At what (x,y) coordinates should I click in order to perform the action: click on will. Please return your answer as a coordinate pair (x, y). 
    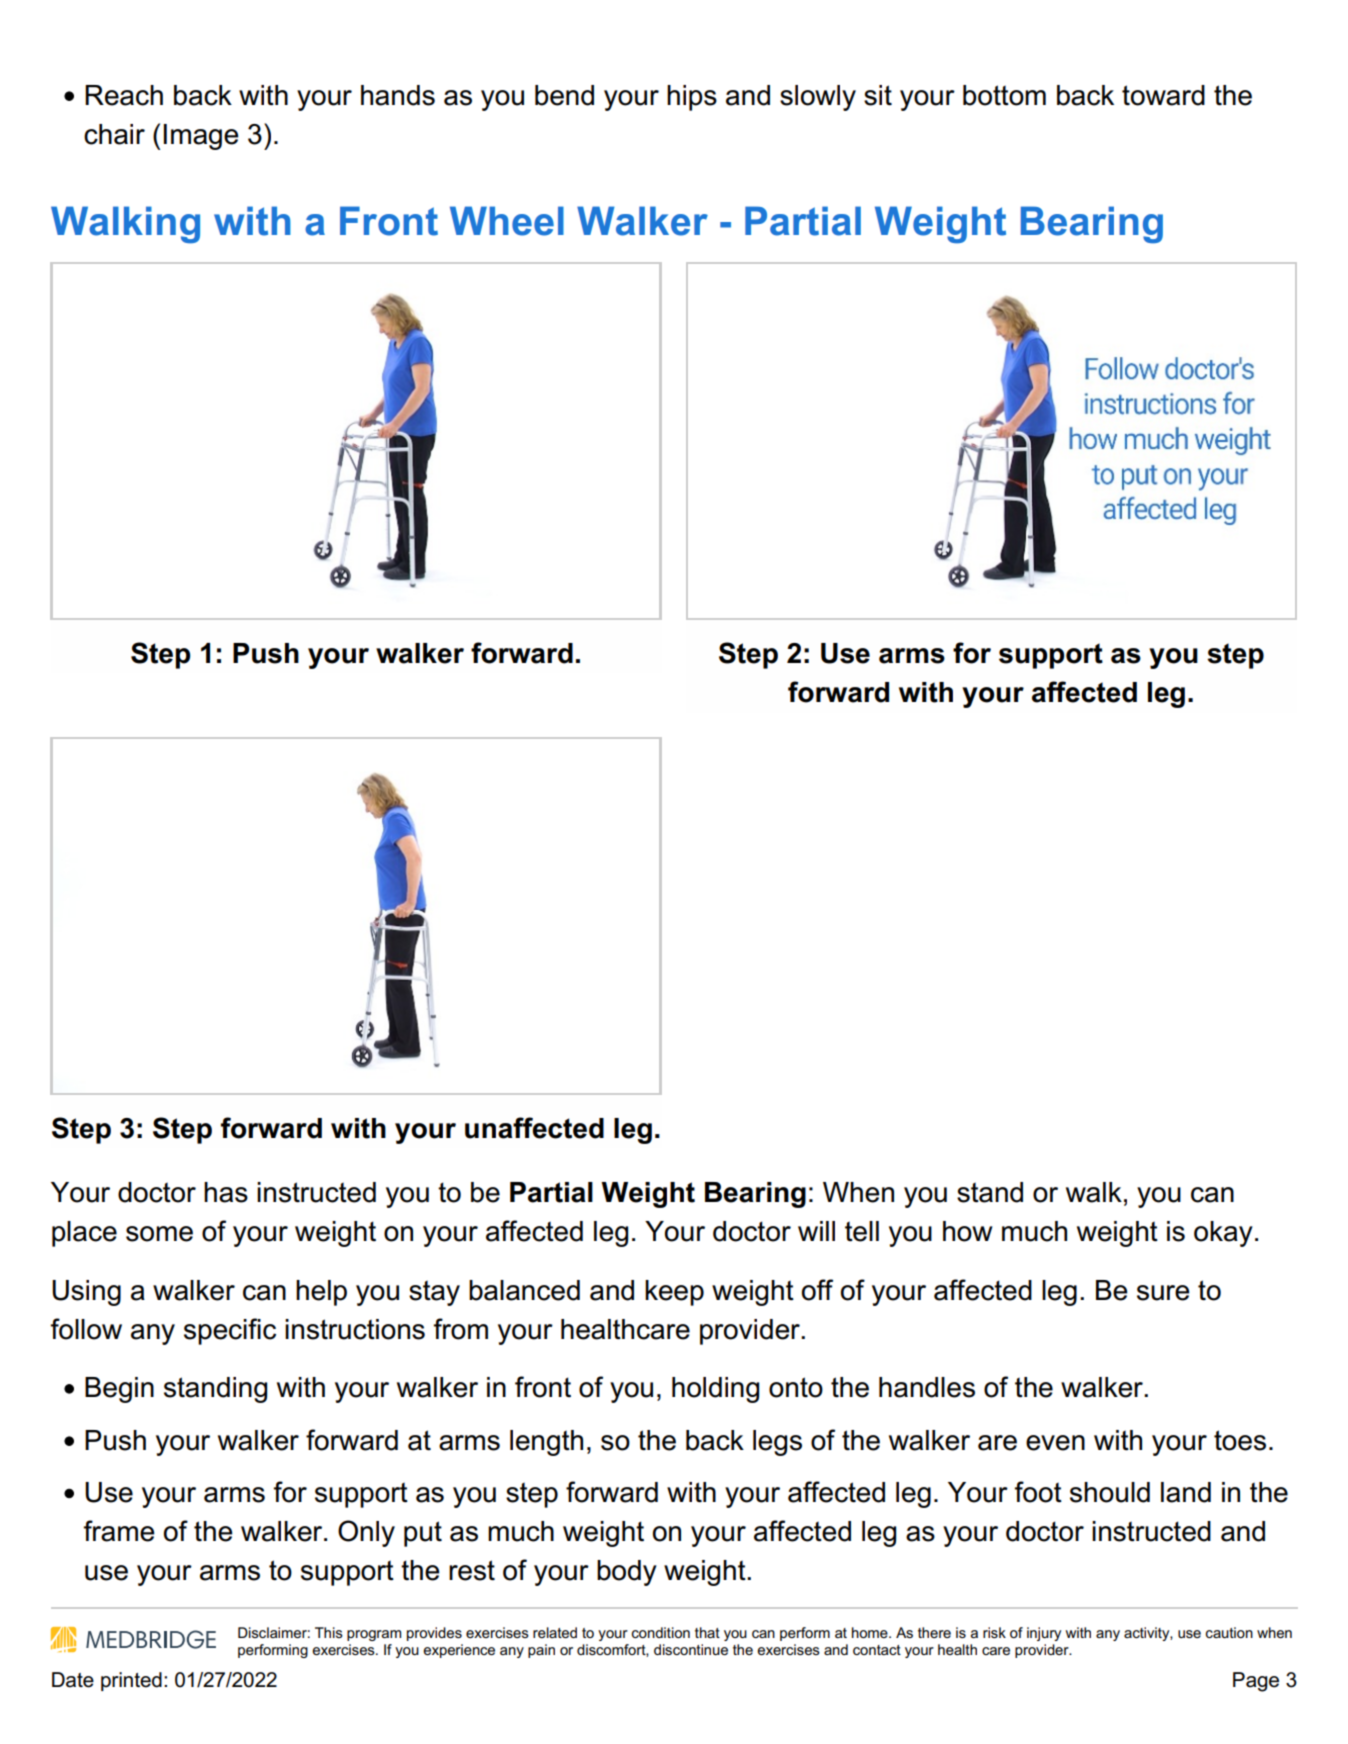
    Looking at the image, I should click on (816, 1231).
